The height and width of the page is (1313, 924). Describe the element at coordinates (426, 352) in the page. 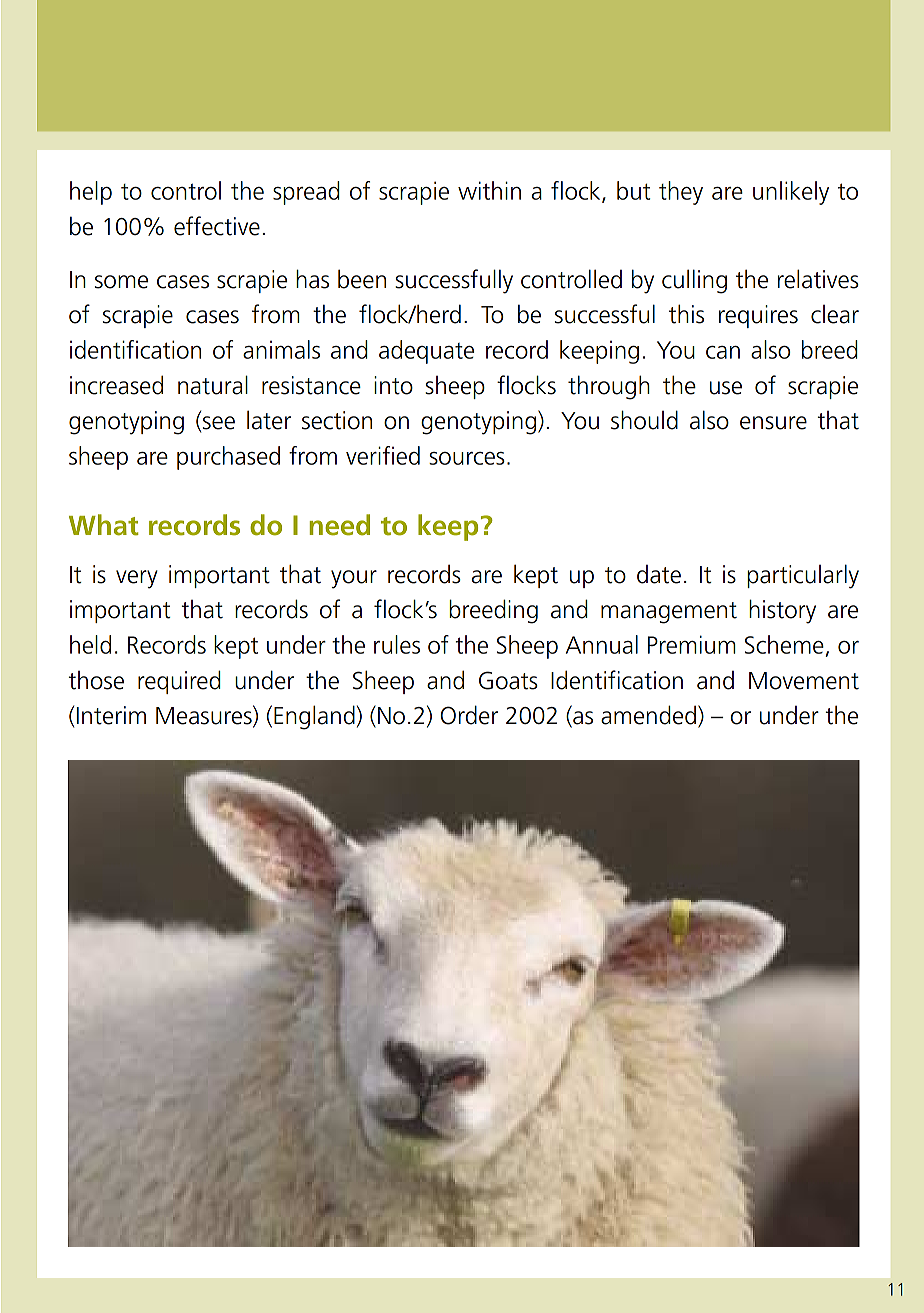

I see `adequate` at that location.
